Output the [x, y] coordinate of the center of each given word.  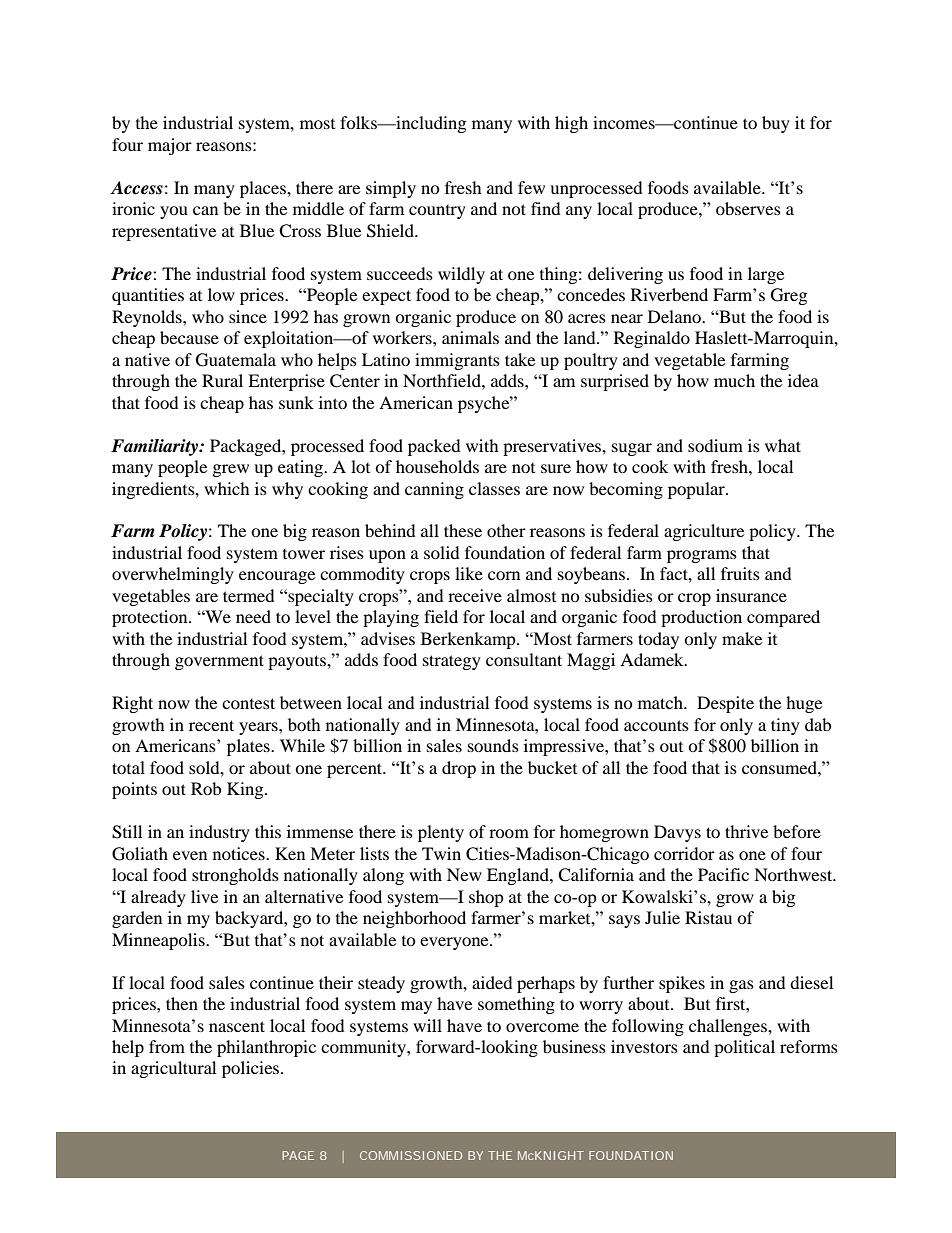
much [734, 380]
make [742, 638]
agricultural [173, 1069]
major [170, 146]
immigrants [457, 361]
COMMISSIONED [411, 1155]
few [531, 187]
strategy [452, 662]
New [464, 874]
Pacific [723, 874]
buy [776, 124]
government [219, 662]
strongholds [235, 876]
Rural [222, 380]
